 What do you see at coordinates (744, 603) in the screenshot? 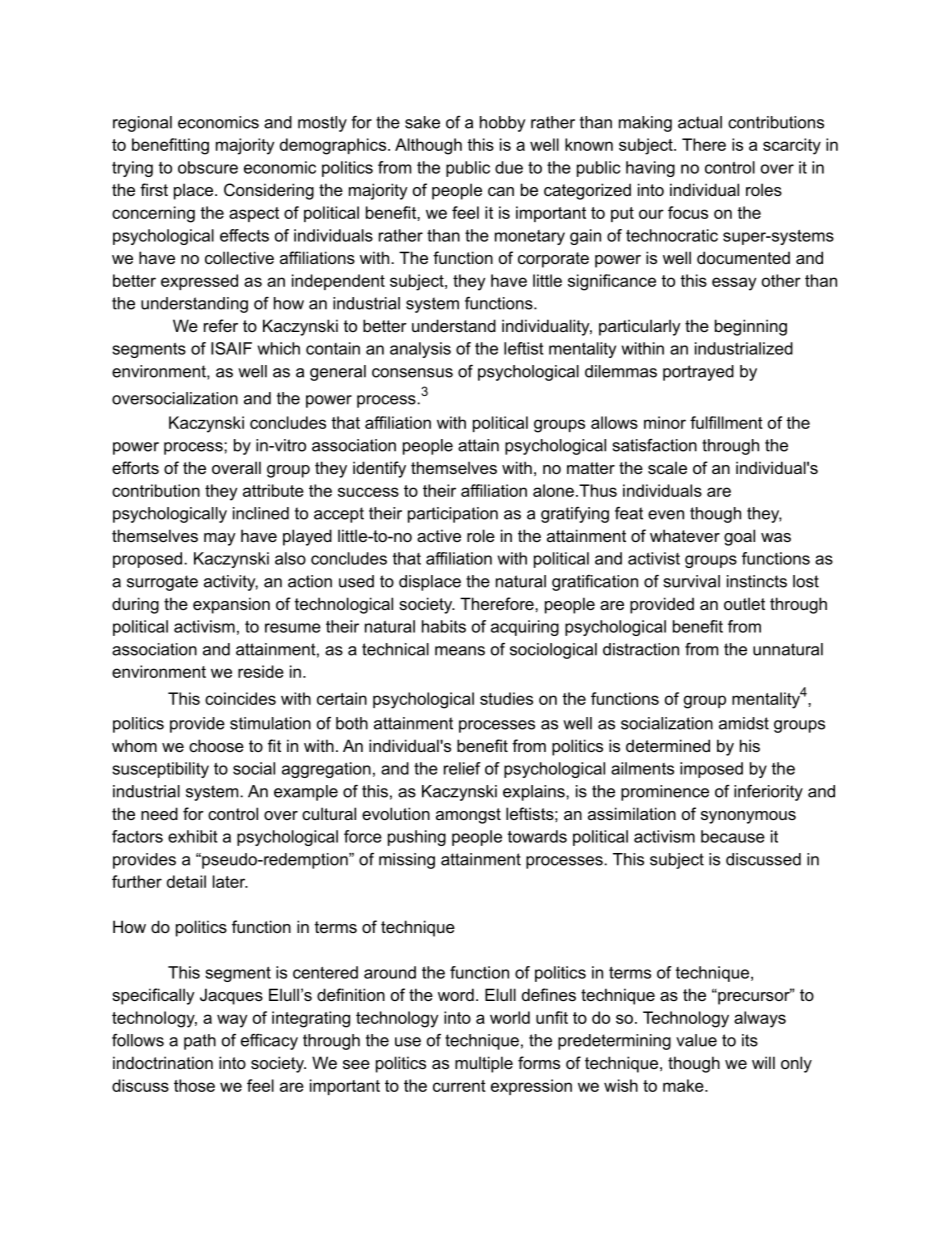
I see `outlet` at bounding box center [744, 603].
